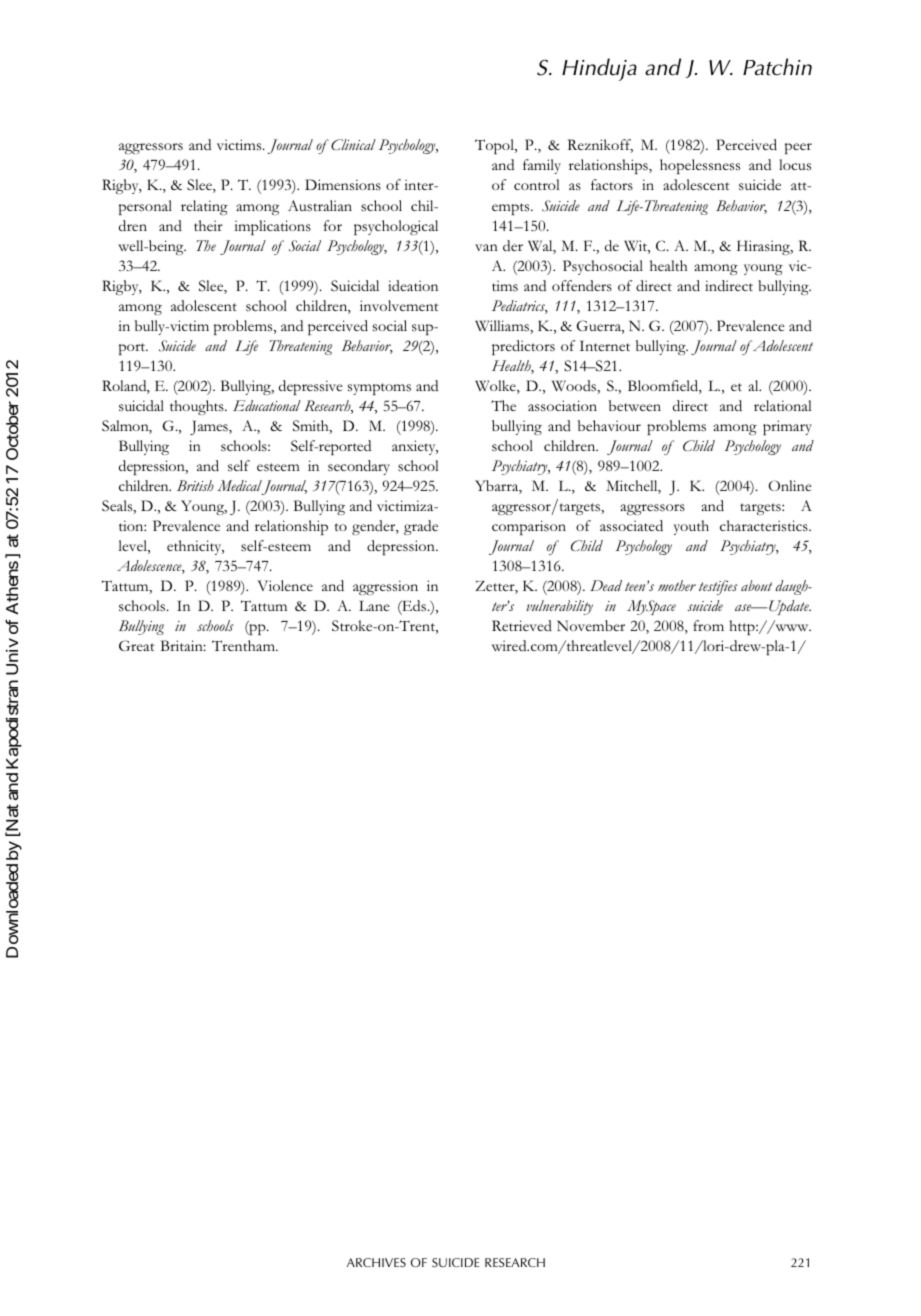  Describe the element at coordinates (523, 347) in the screenshot. I see `predictors` at that location.
